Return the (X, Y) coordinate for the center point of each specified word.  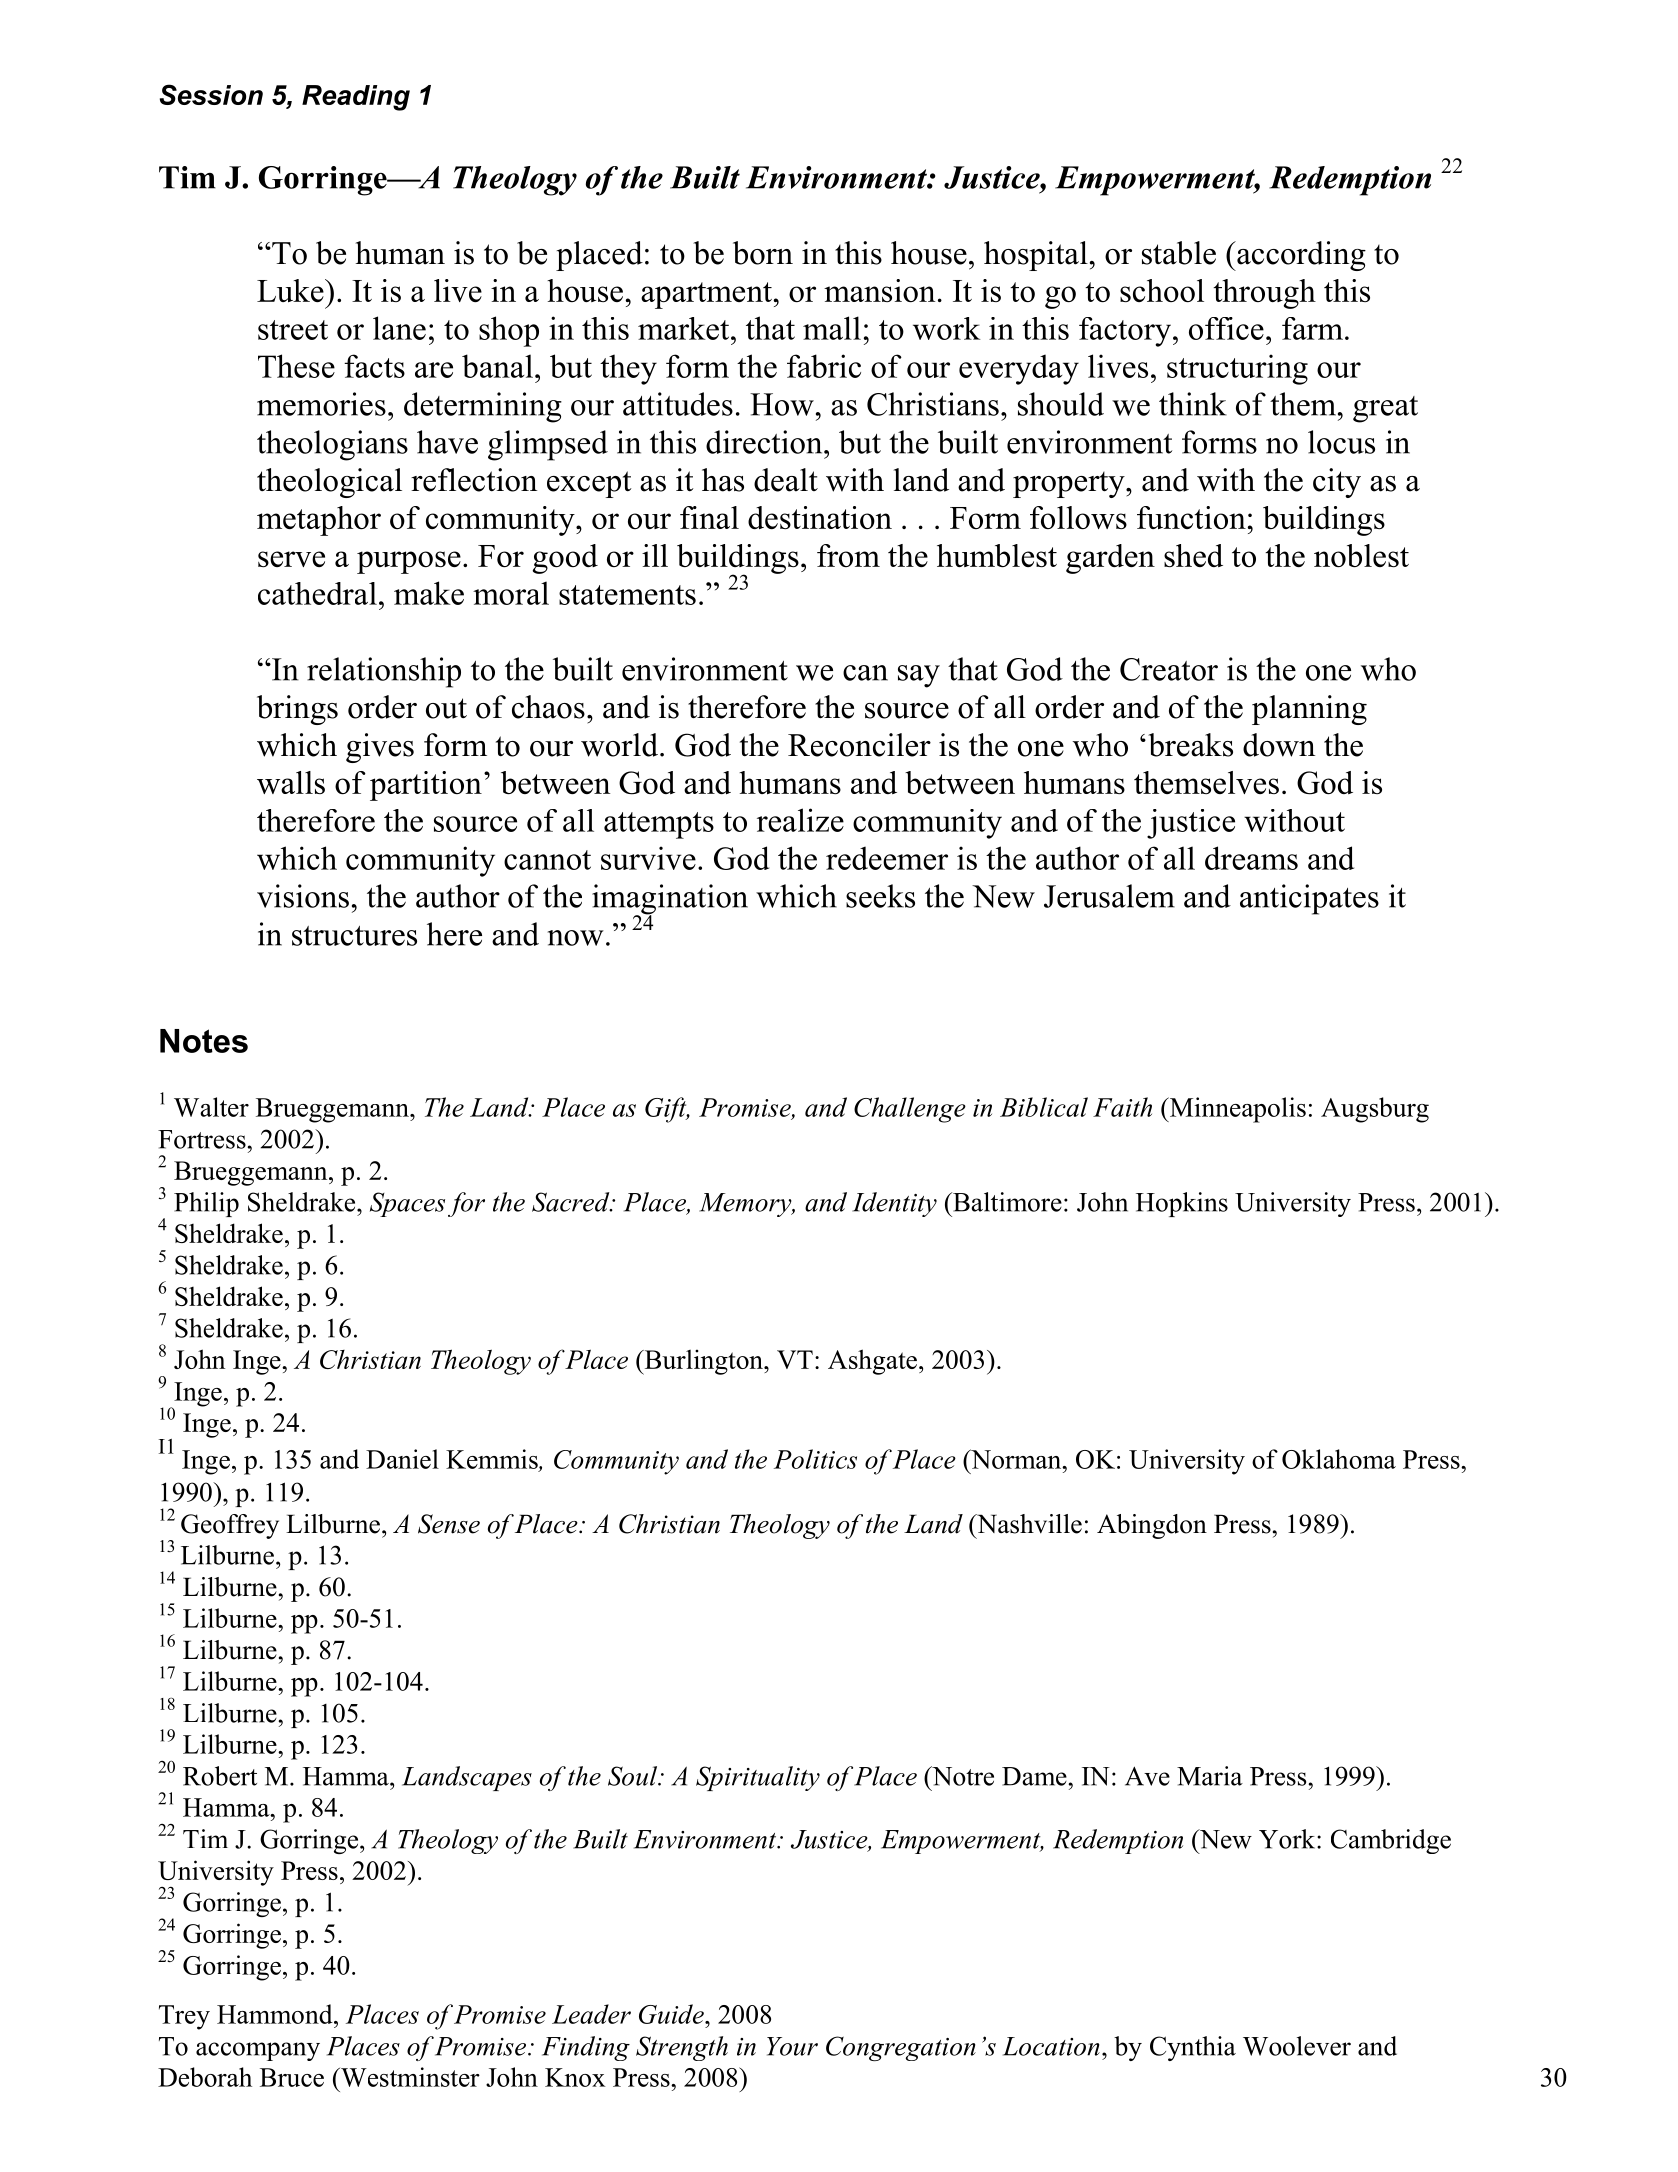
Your (792, 2046)
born (763, 253)
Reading (356, 98)
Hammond (276, 2014)
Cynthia (1193, 2048)
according (1300, 256)
